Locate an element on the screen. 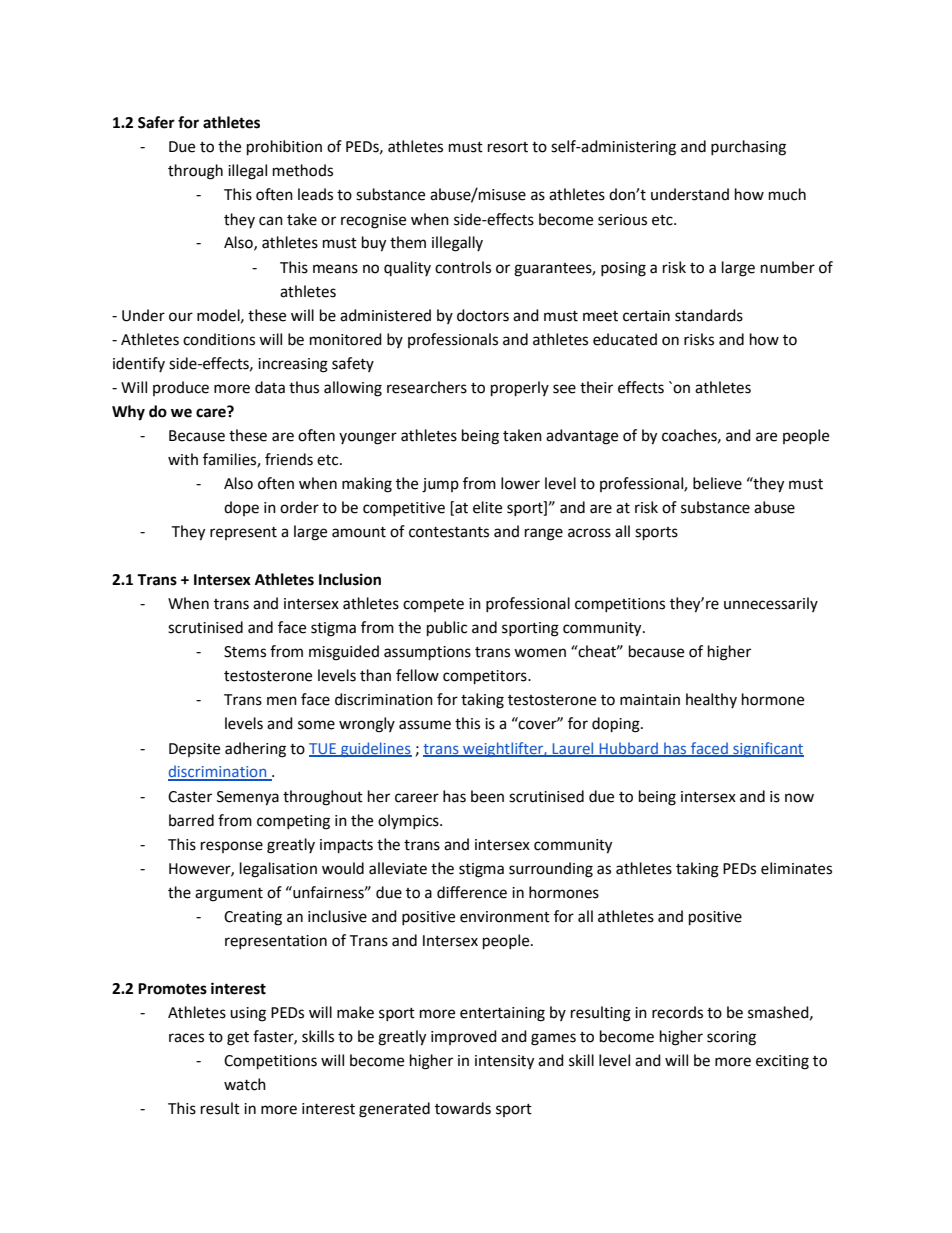  resort is located at coordinates (508, 147).
